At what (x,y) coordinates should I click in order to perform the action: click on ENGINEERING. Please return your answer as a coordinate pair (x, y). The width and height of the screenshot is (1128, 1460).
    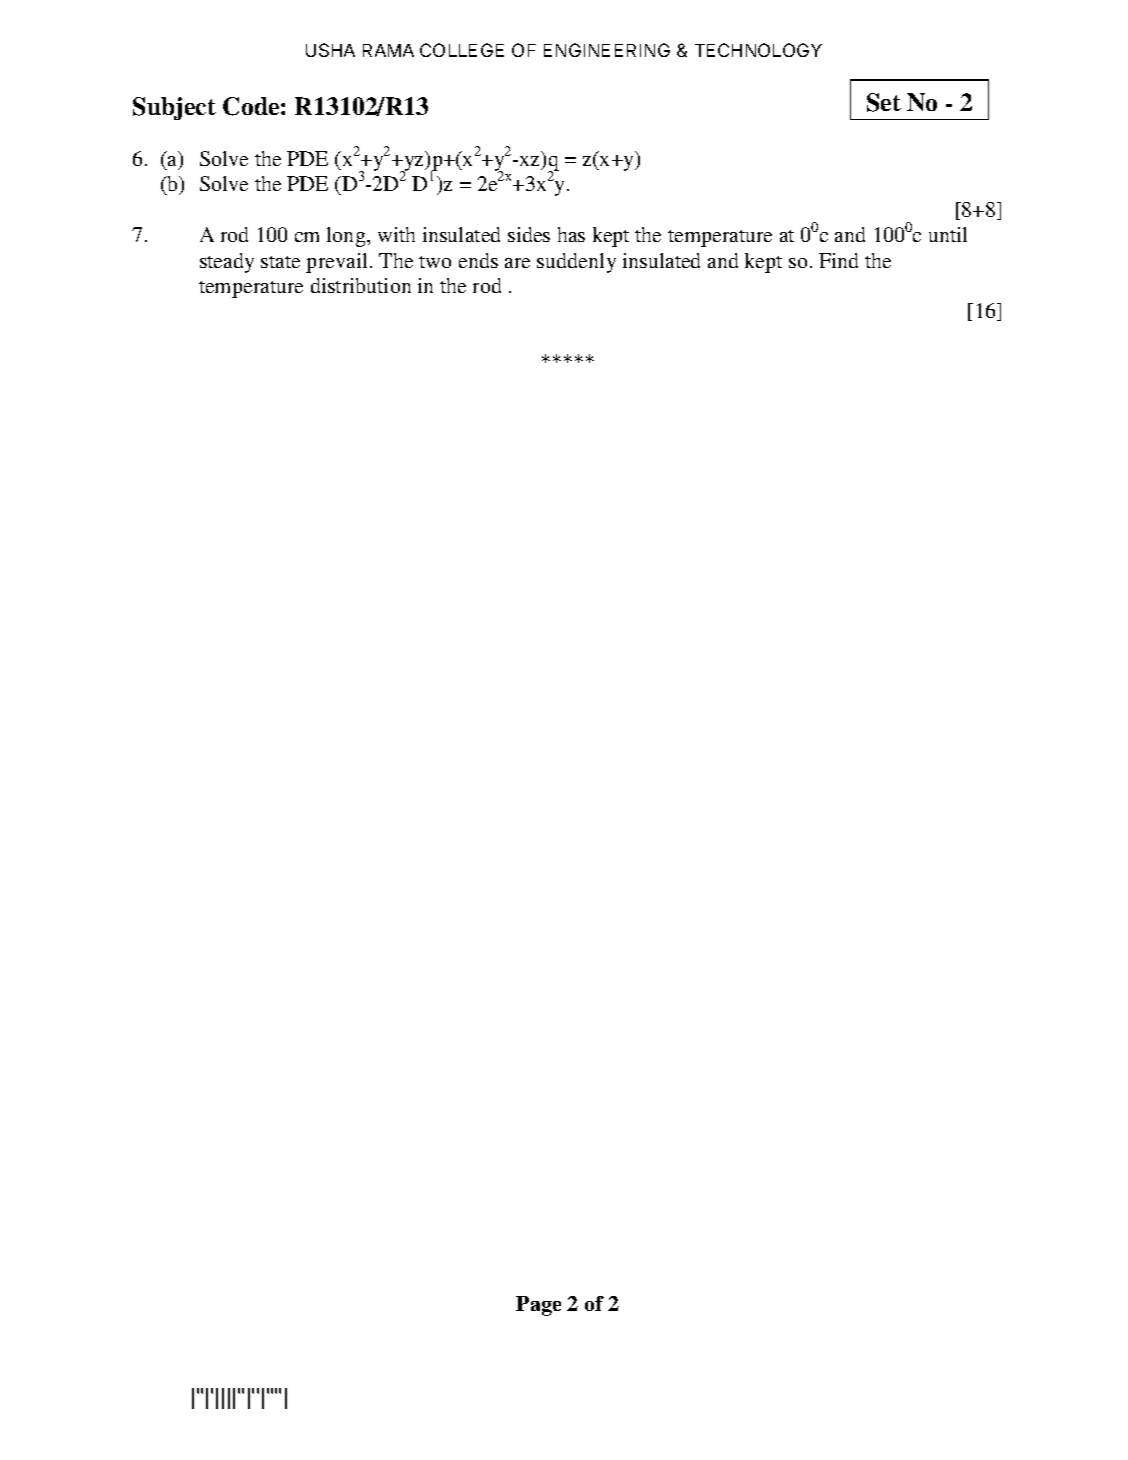
    Looking at the image, I should click on (607, 50).
